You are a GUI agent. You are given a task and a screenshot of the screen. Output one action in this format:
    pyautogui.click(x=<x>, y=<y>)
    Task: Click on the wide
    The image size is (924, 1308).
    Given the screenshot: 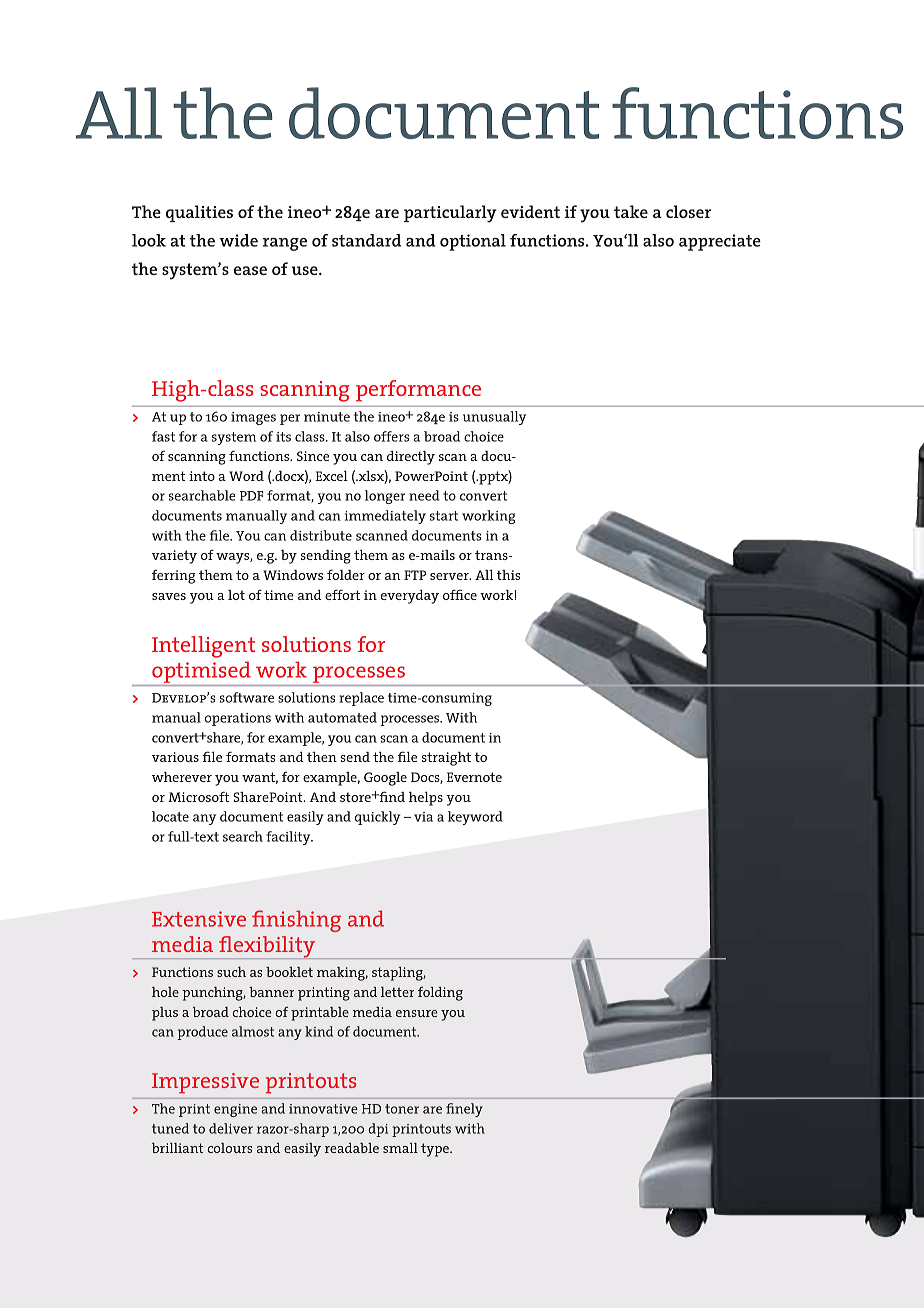 What is the action you would take?
    pyautogui.click(x=238, y=240)
